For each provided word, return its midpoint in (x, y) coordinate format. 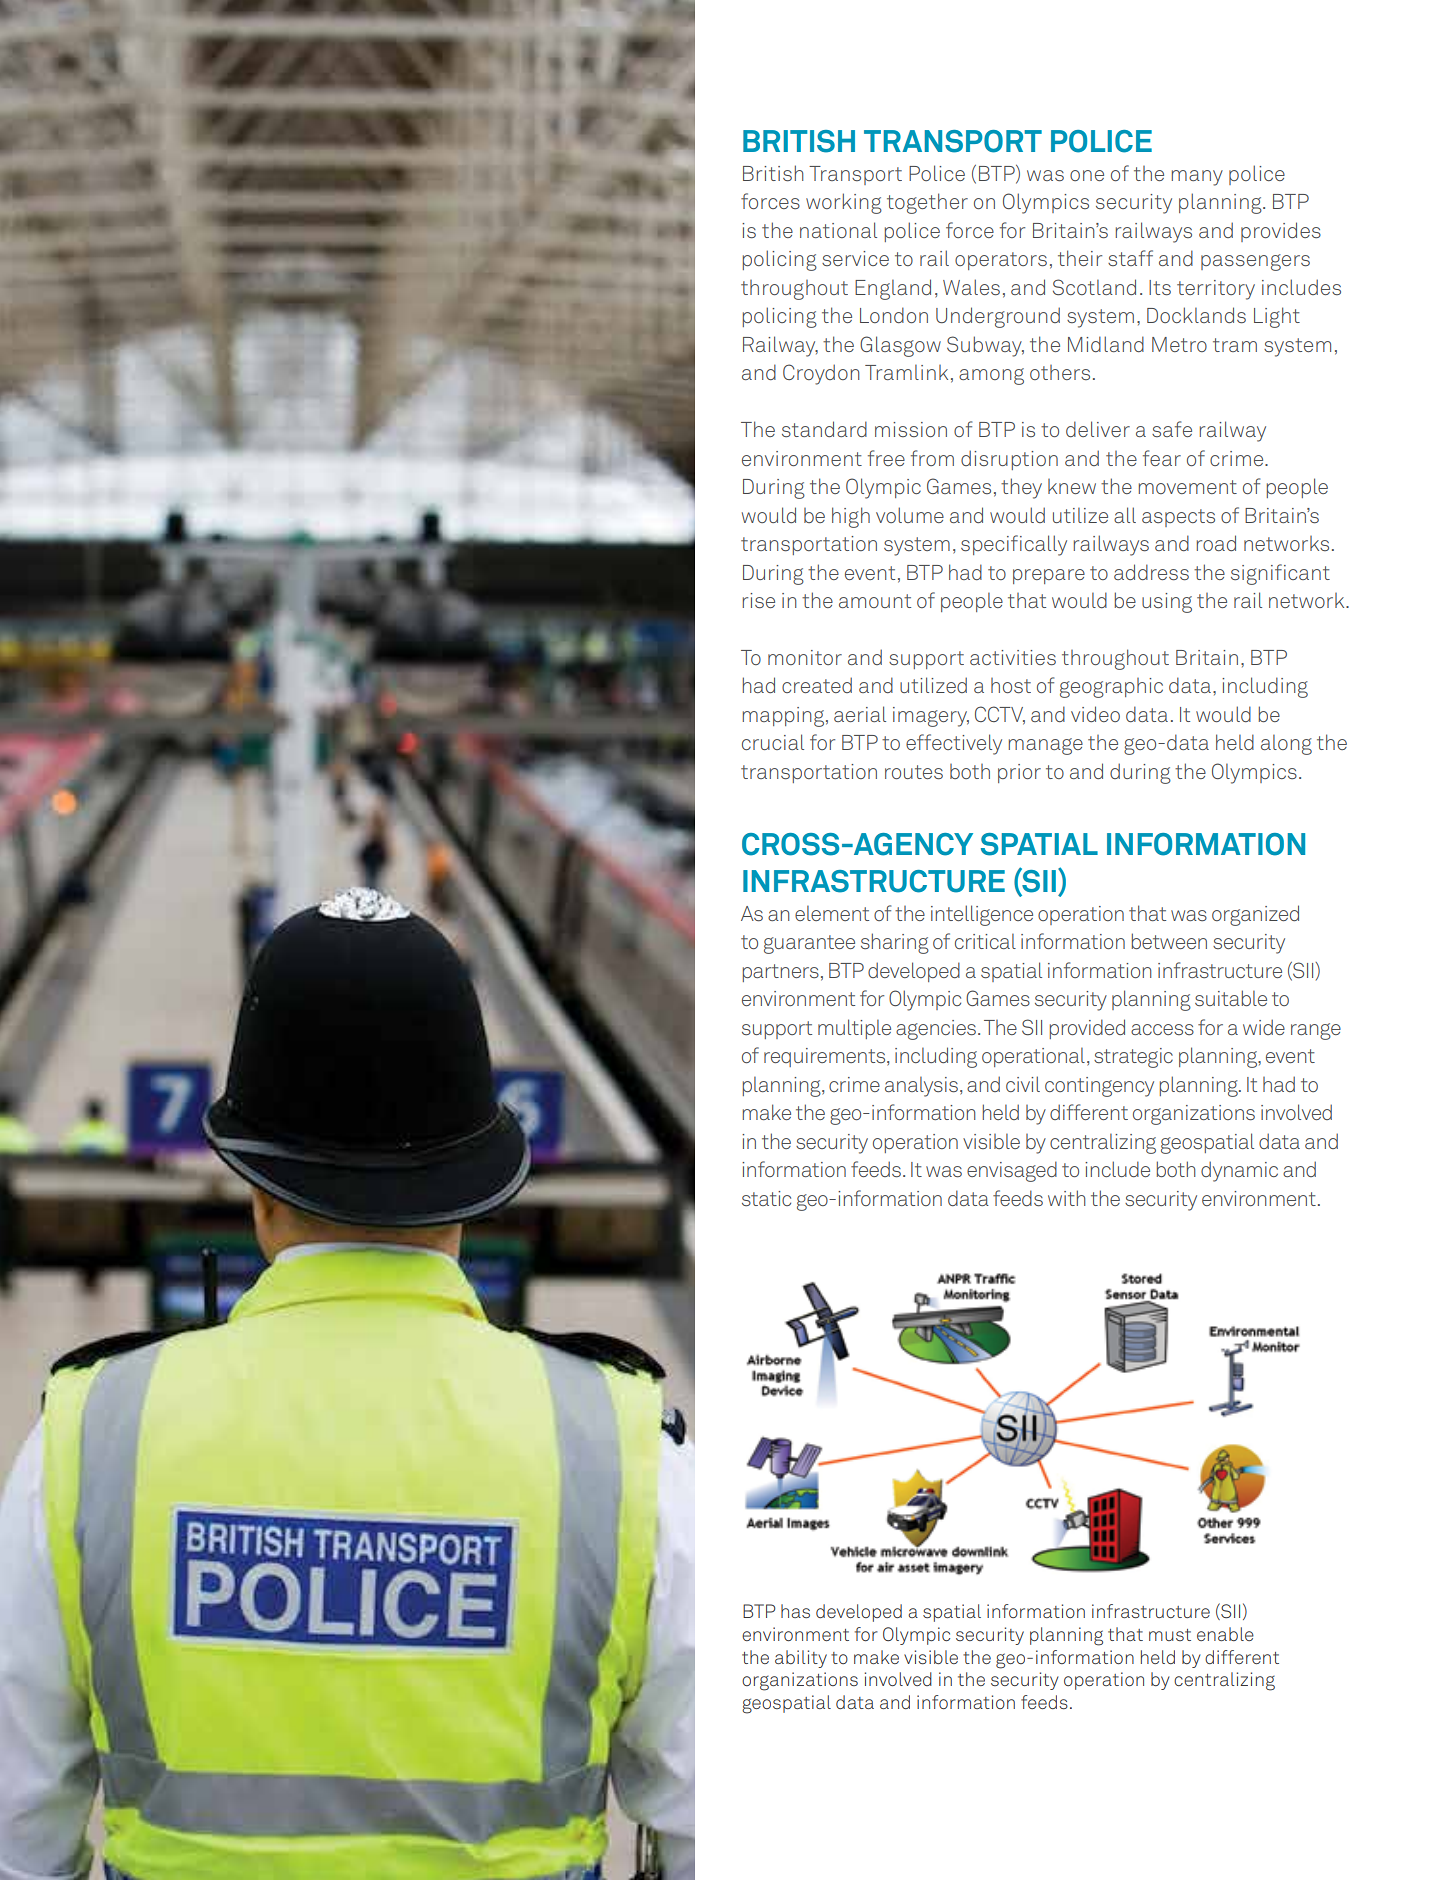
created (817, 685)
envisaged (1012, 1171)
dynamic (1239, 1171)
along (1286, 745)
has (795, 1611)
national (838, 230)
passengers (1255, 262)
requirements (826, 1057)
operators (1001, 261)
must (1170, 1635)
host (1011, 685)
